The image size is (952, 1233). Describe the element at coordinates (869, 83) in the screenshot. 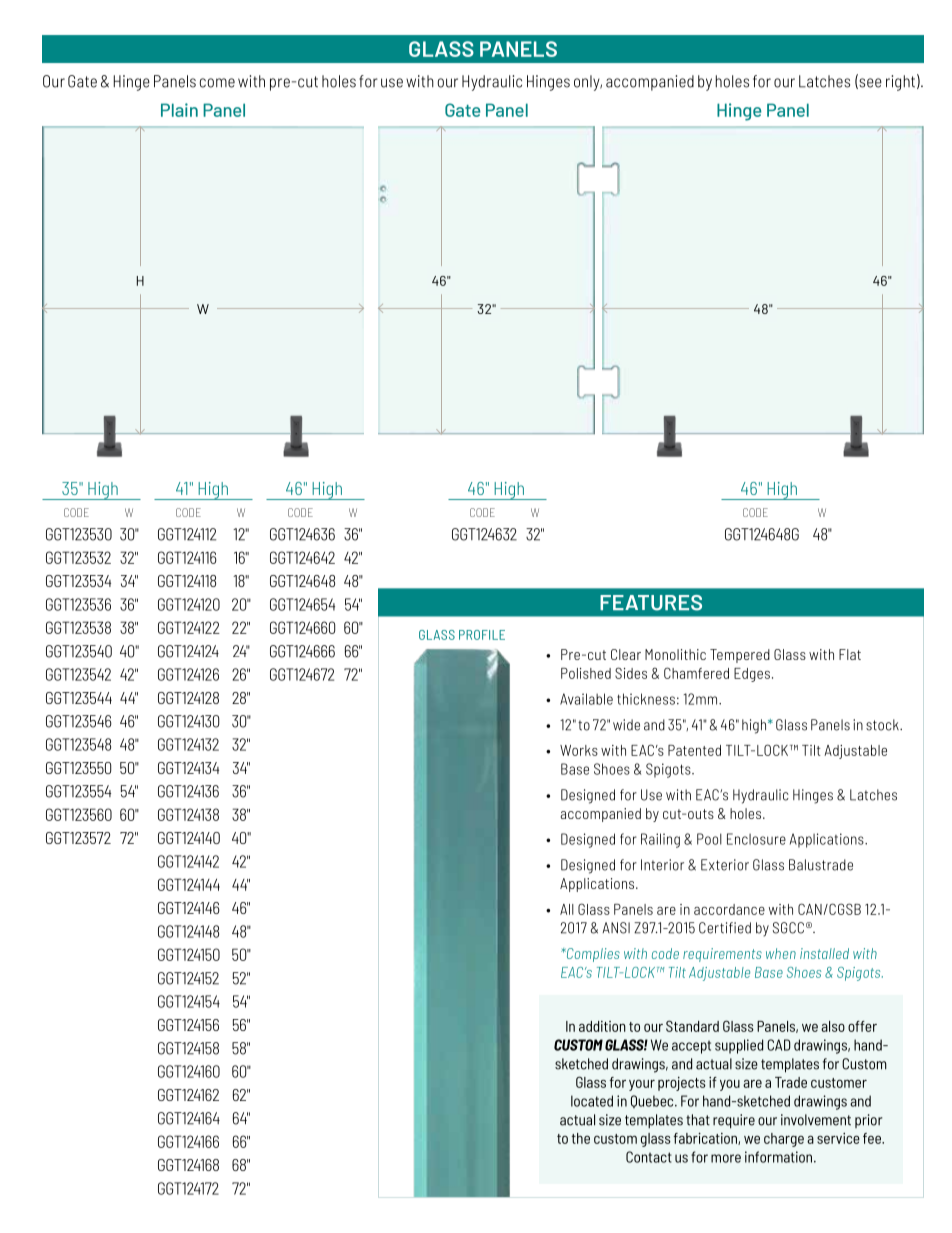

I see `see` at that location.
